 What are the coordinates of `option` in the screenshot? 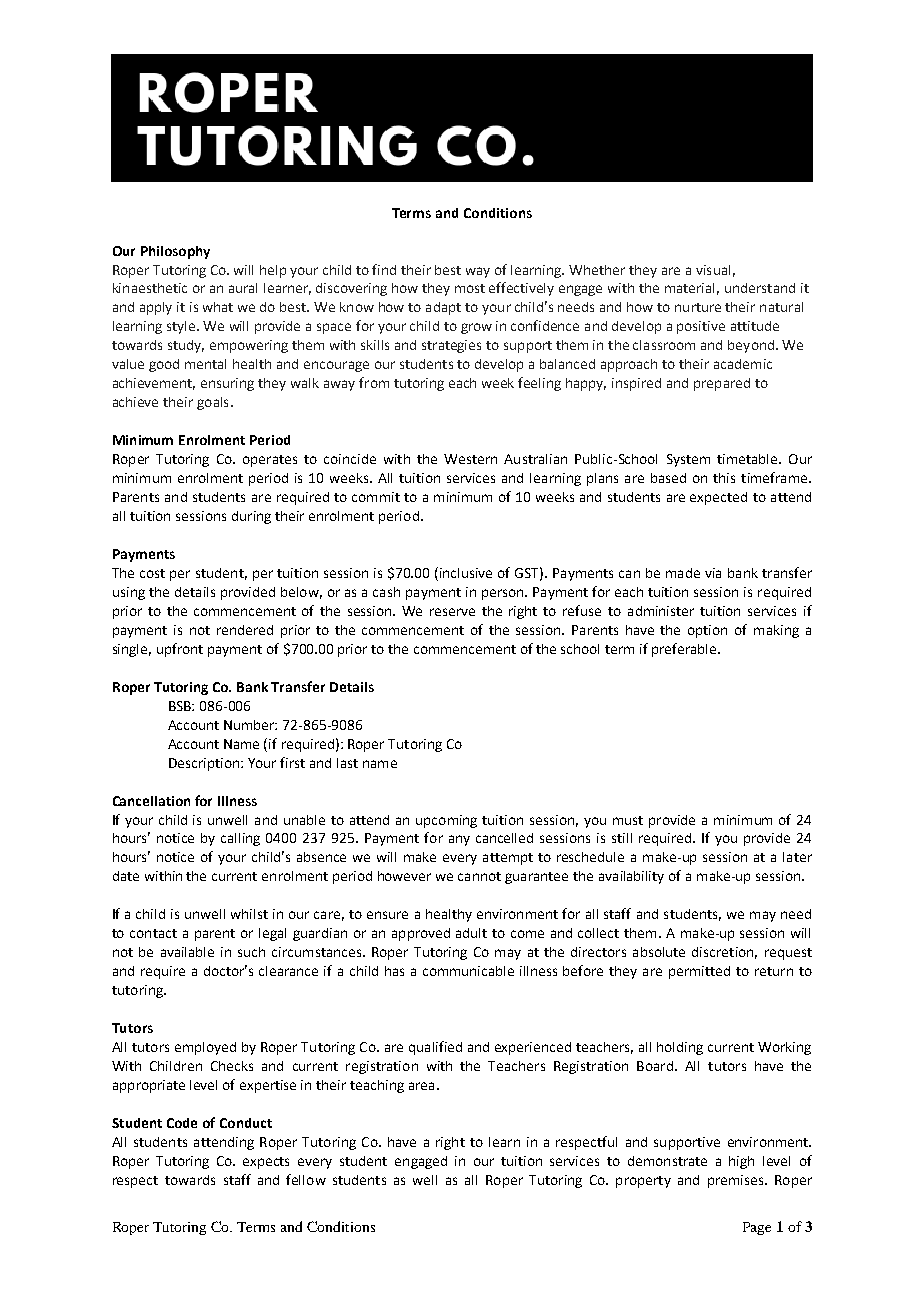 It's located at (707, 631).
